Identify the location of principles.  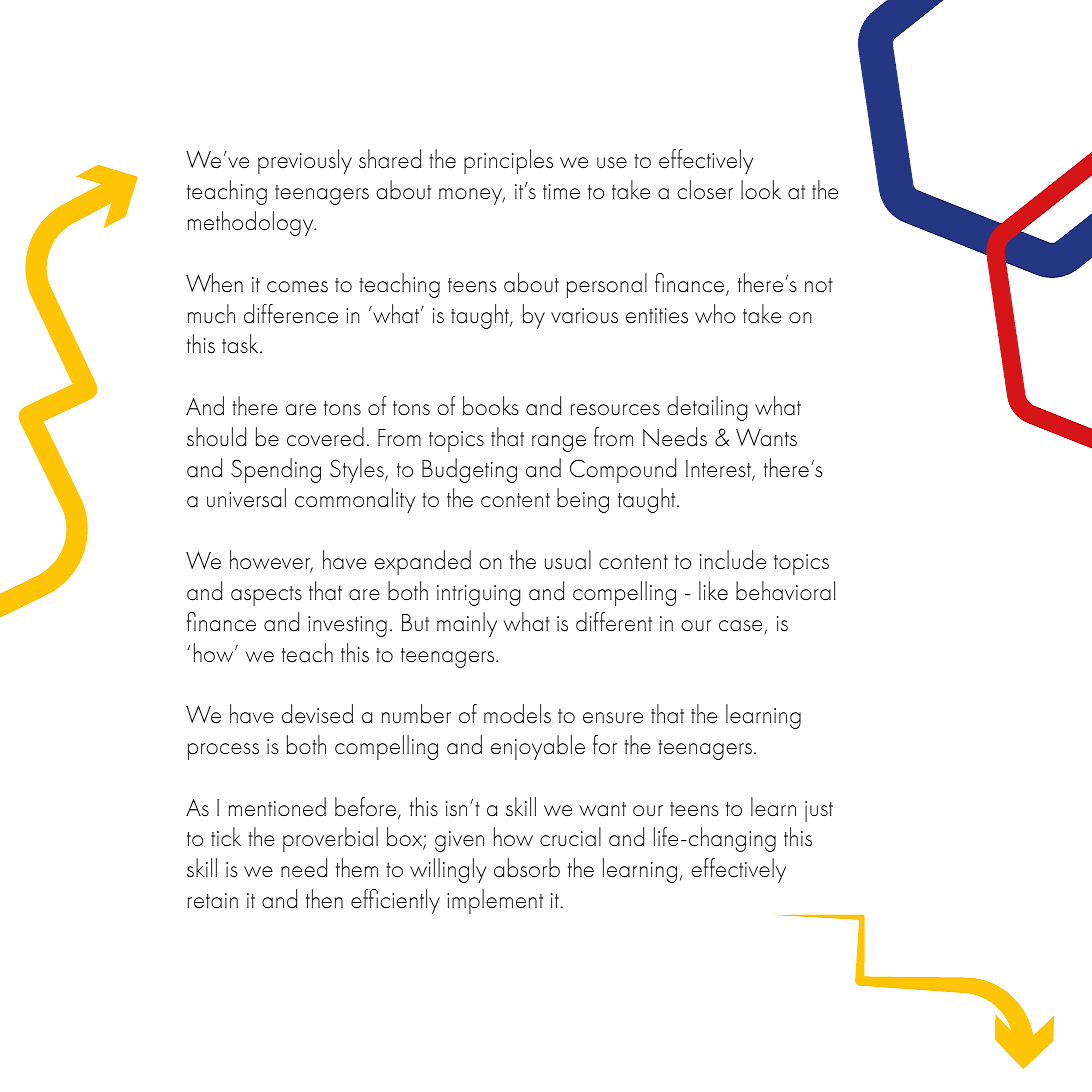
(508, 161).
